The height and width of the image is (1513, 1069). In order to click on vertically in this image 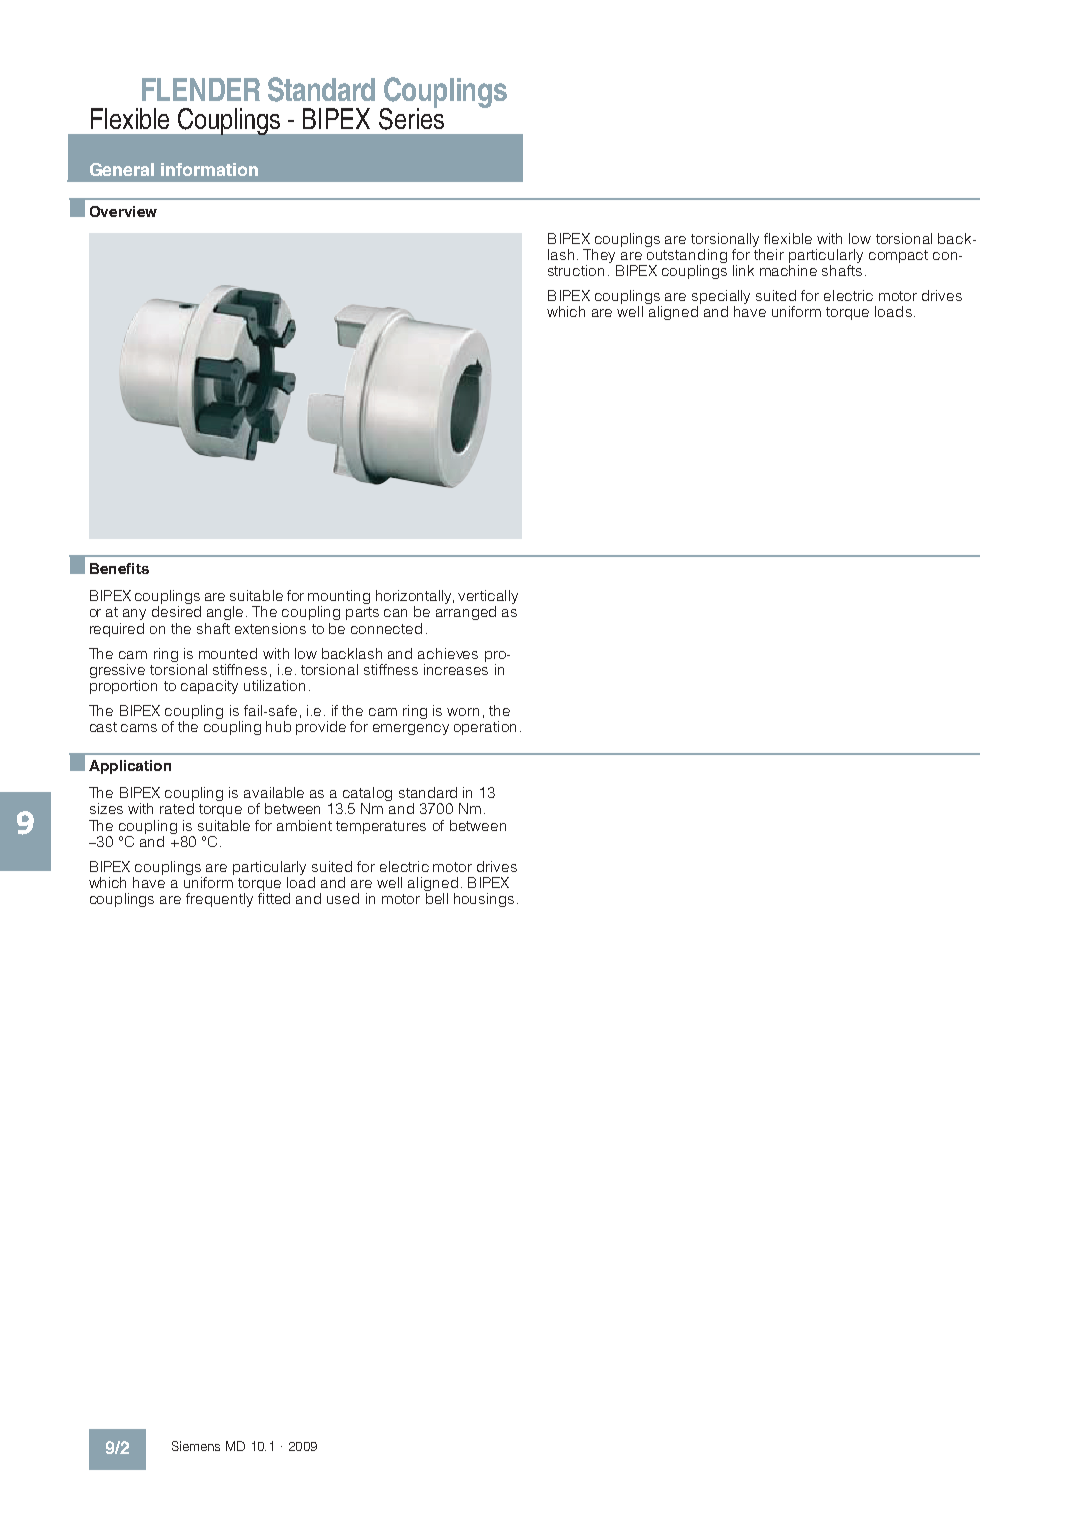, I will do `click(488, 598)`.
